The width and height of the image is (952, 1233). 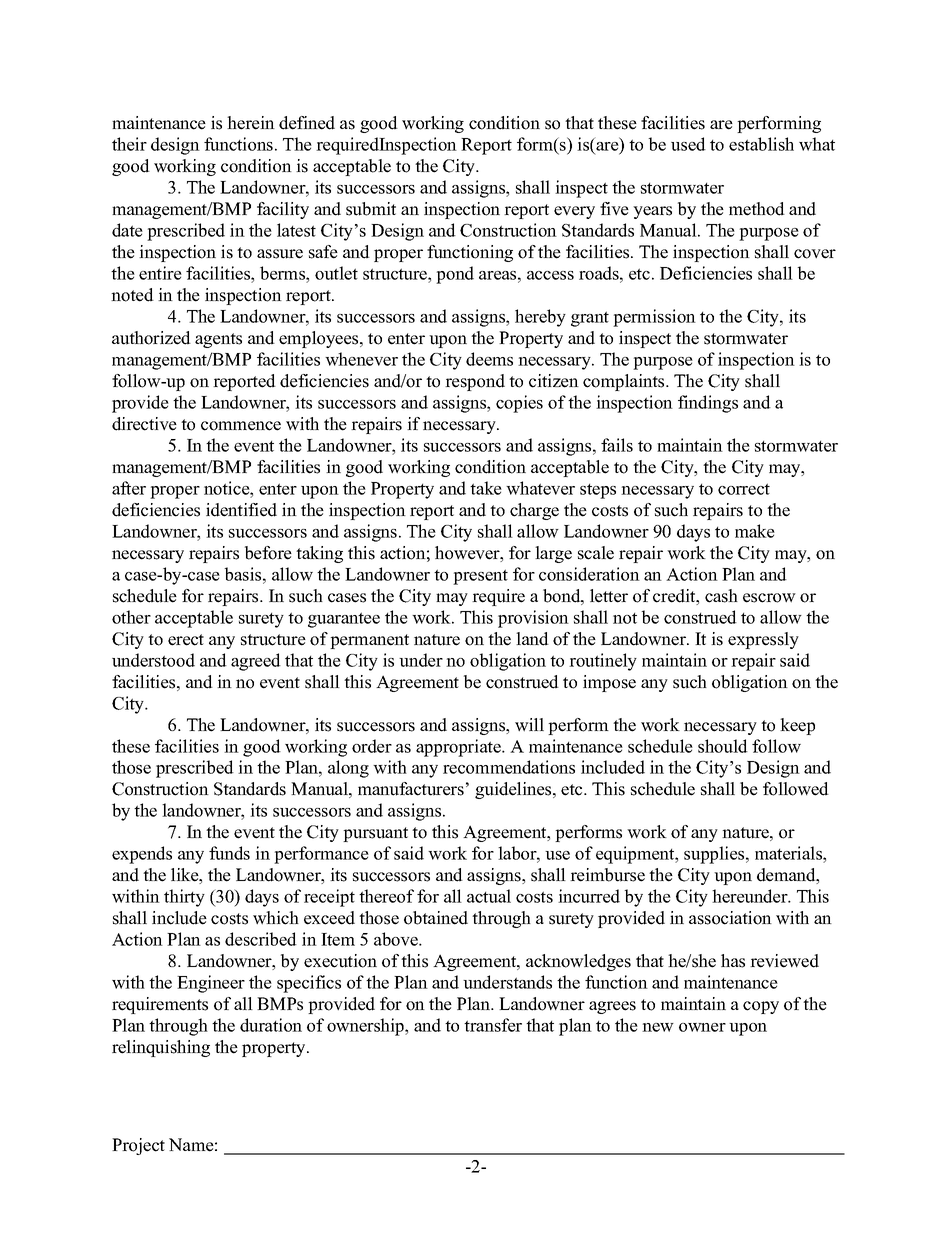 What do you see at coordinates (480, 577) in the image?
I see `present` at bounding box center [480, 577].
